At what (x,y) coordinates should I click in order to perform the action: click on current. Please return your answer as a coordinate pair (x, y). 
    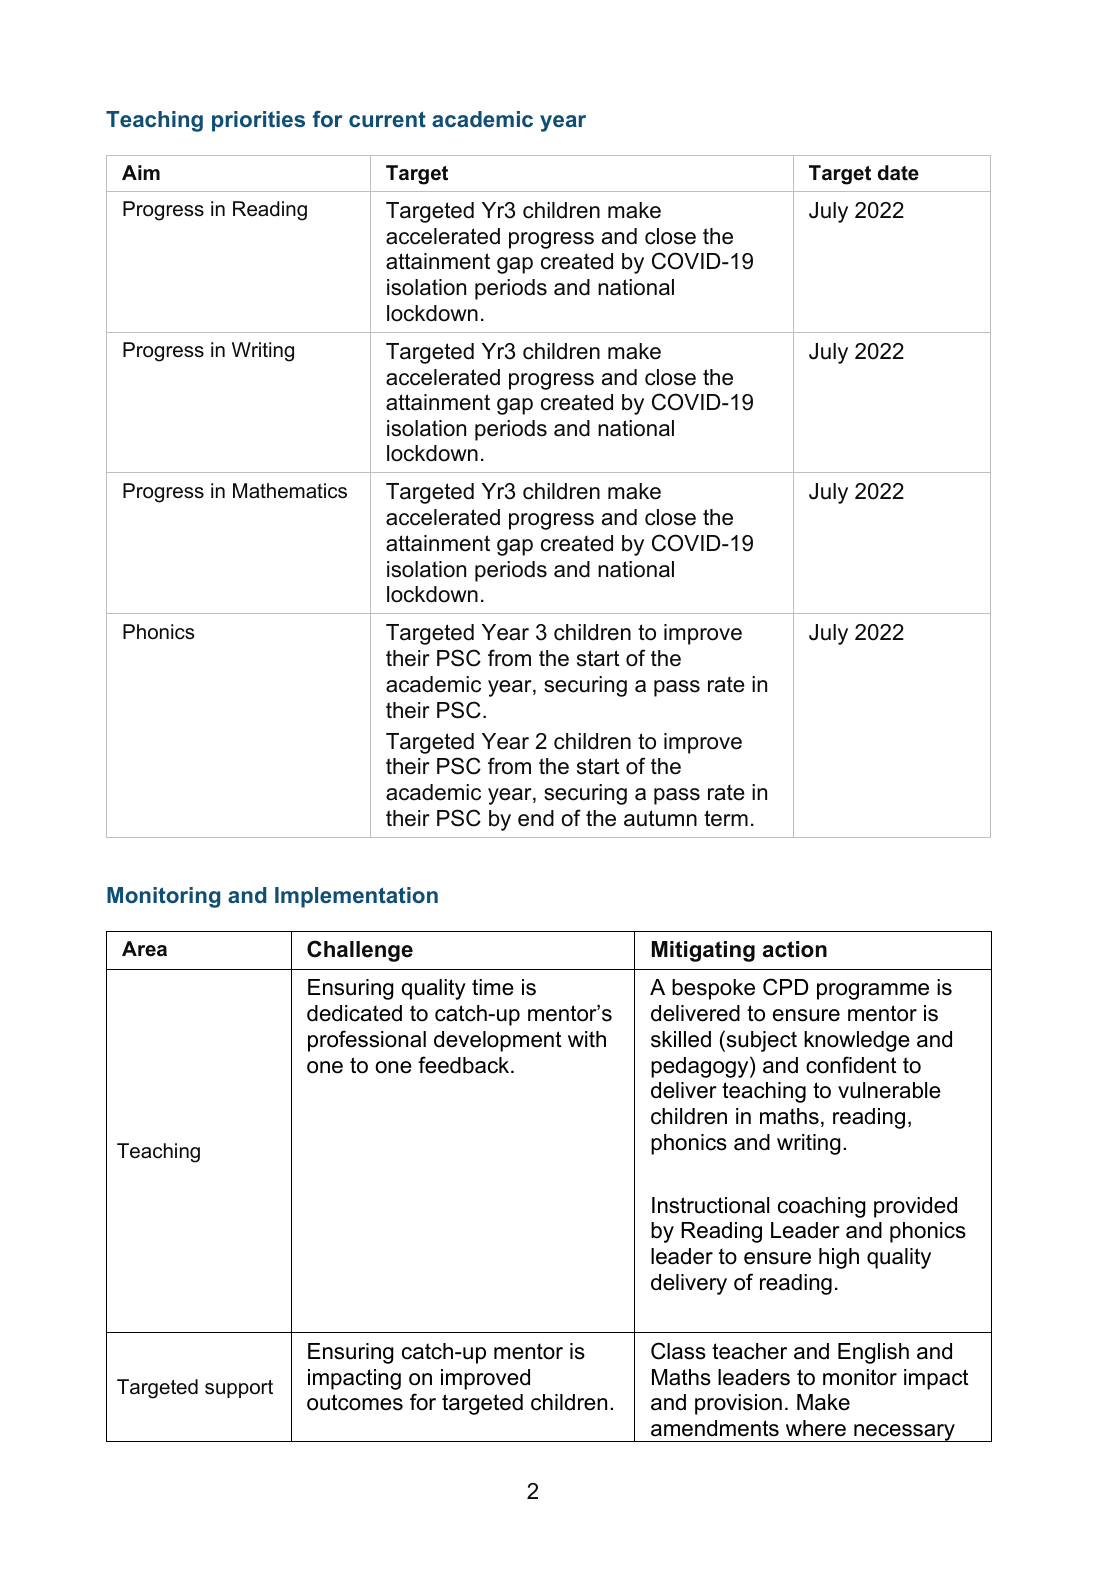
    Looking at the image, I should click on (387, 119).
